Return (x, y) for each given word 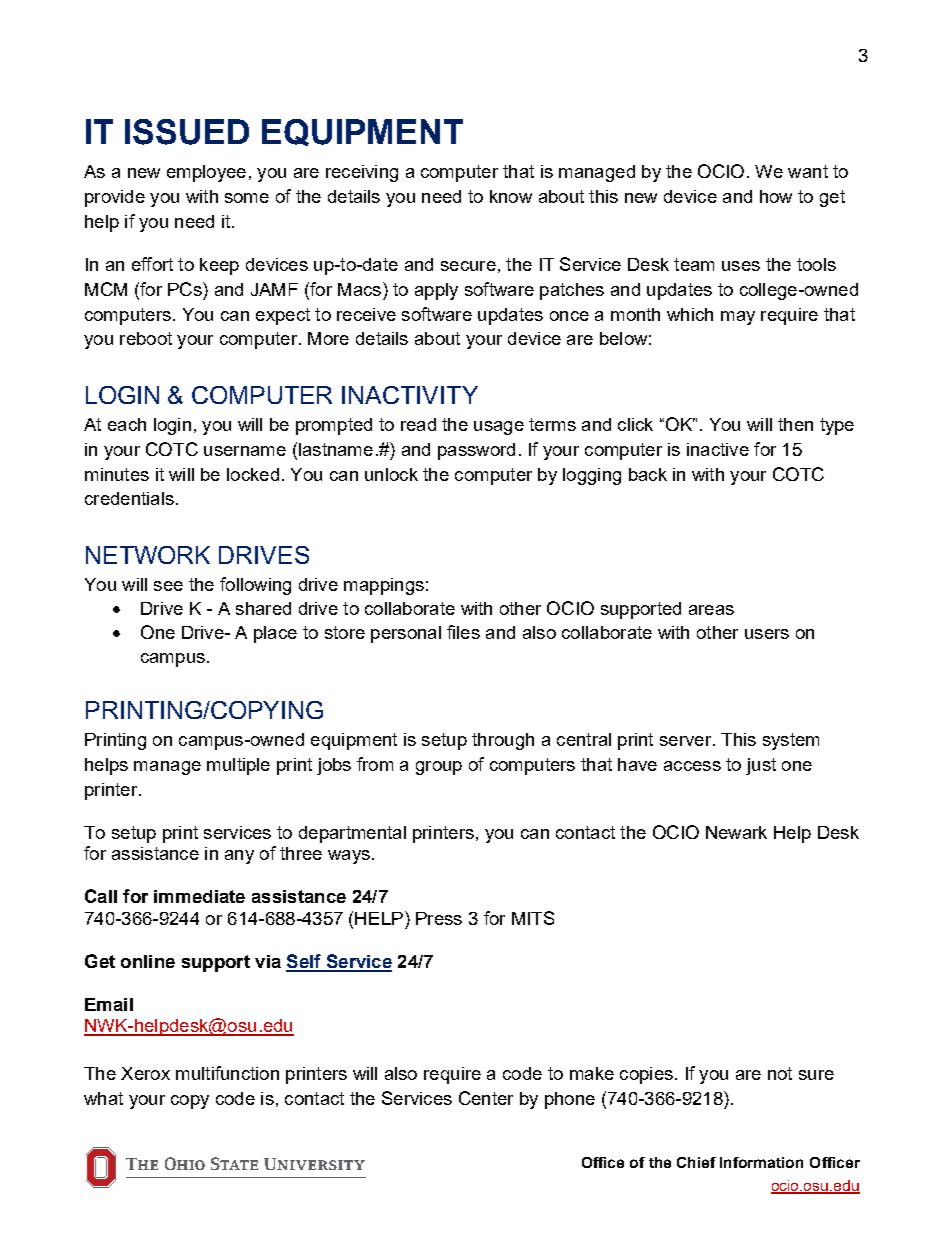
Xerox (145, 1073)
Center (486, 1098)
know (511, 196)
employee (206, 173)
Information (761, 1162)
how (776, 196)
